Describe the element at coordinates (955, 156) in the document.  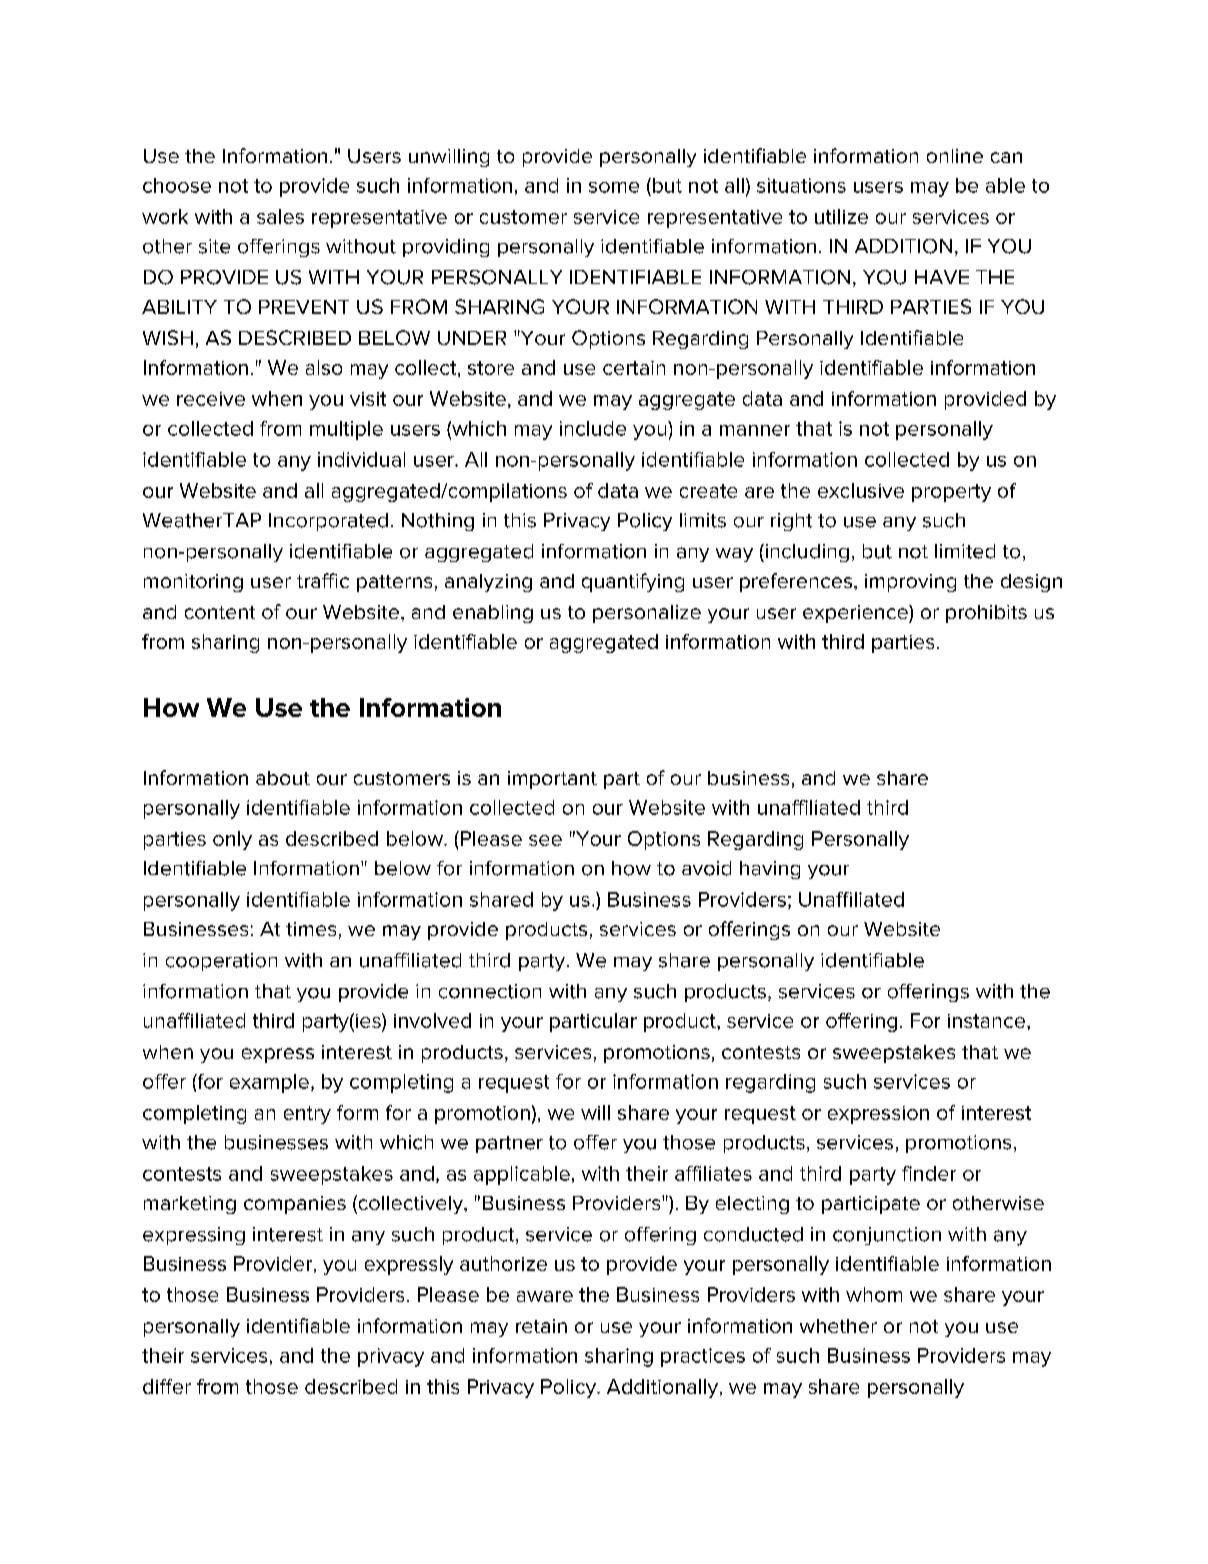
I see `online` at that location.
